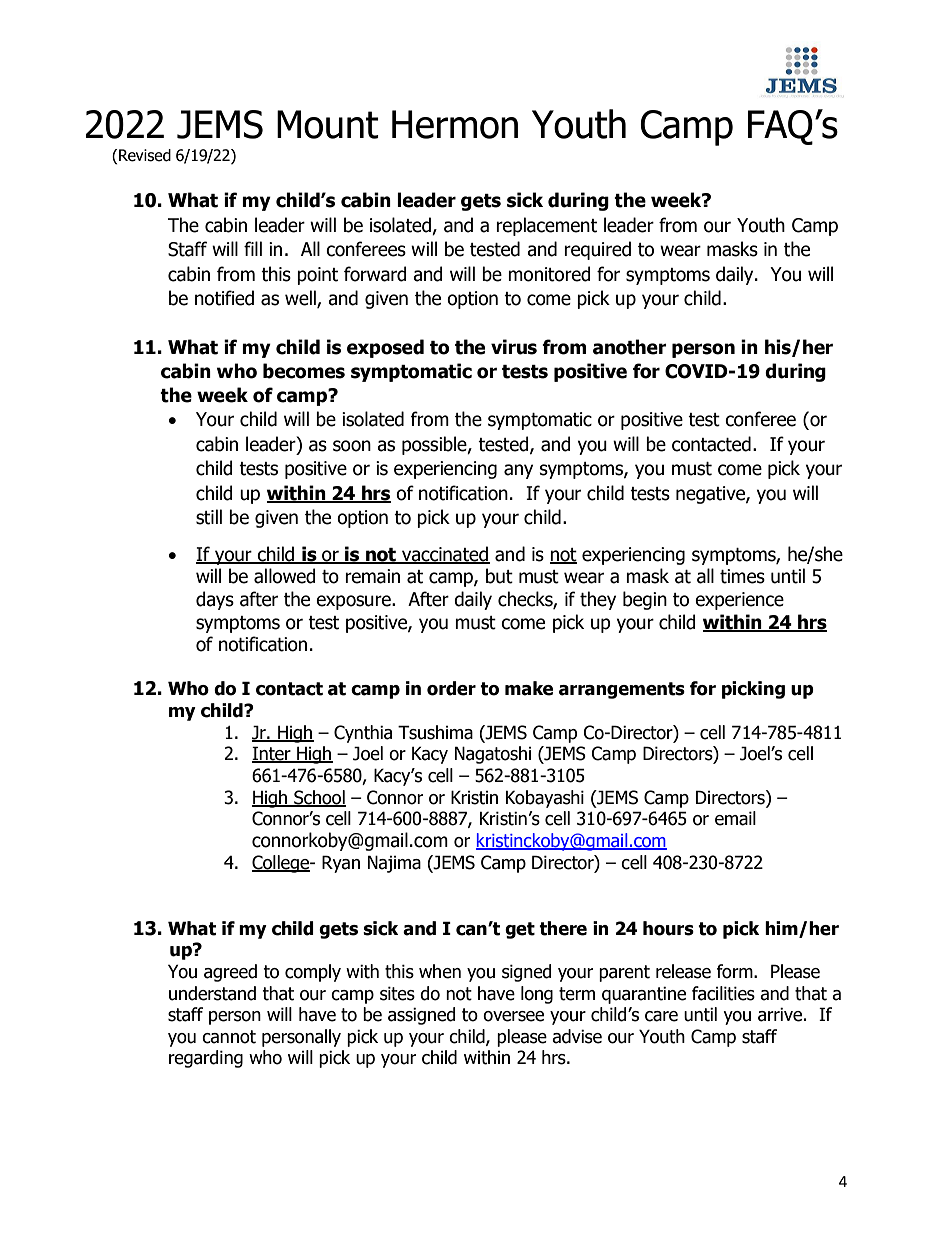  Describe the element at coordinates (630, 347) in the screenshot. I see `another` at that location.
